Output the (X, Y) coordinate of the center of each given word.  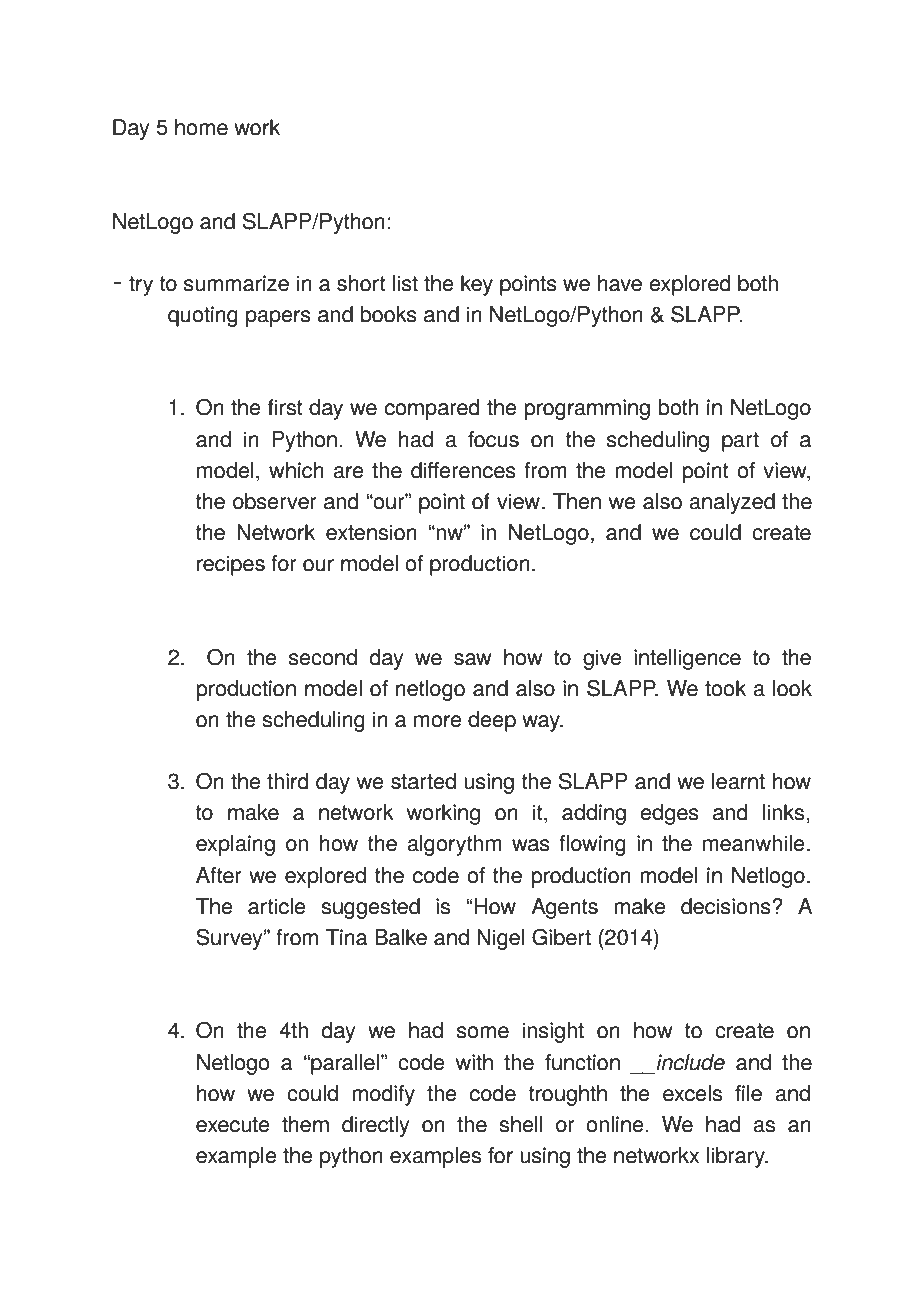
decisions (727, 906)
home (201, 127)
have (620, 283)
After (219, 875)
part (740, 442)
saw (473, 659)
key (477, 285)
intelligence (687, 659)
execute (233, 1125)
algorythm (455, 845)
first (285, 407)
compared (432, 409)
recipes (231, 565)
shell (521, 1124)
